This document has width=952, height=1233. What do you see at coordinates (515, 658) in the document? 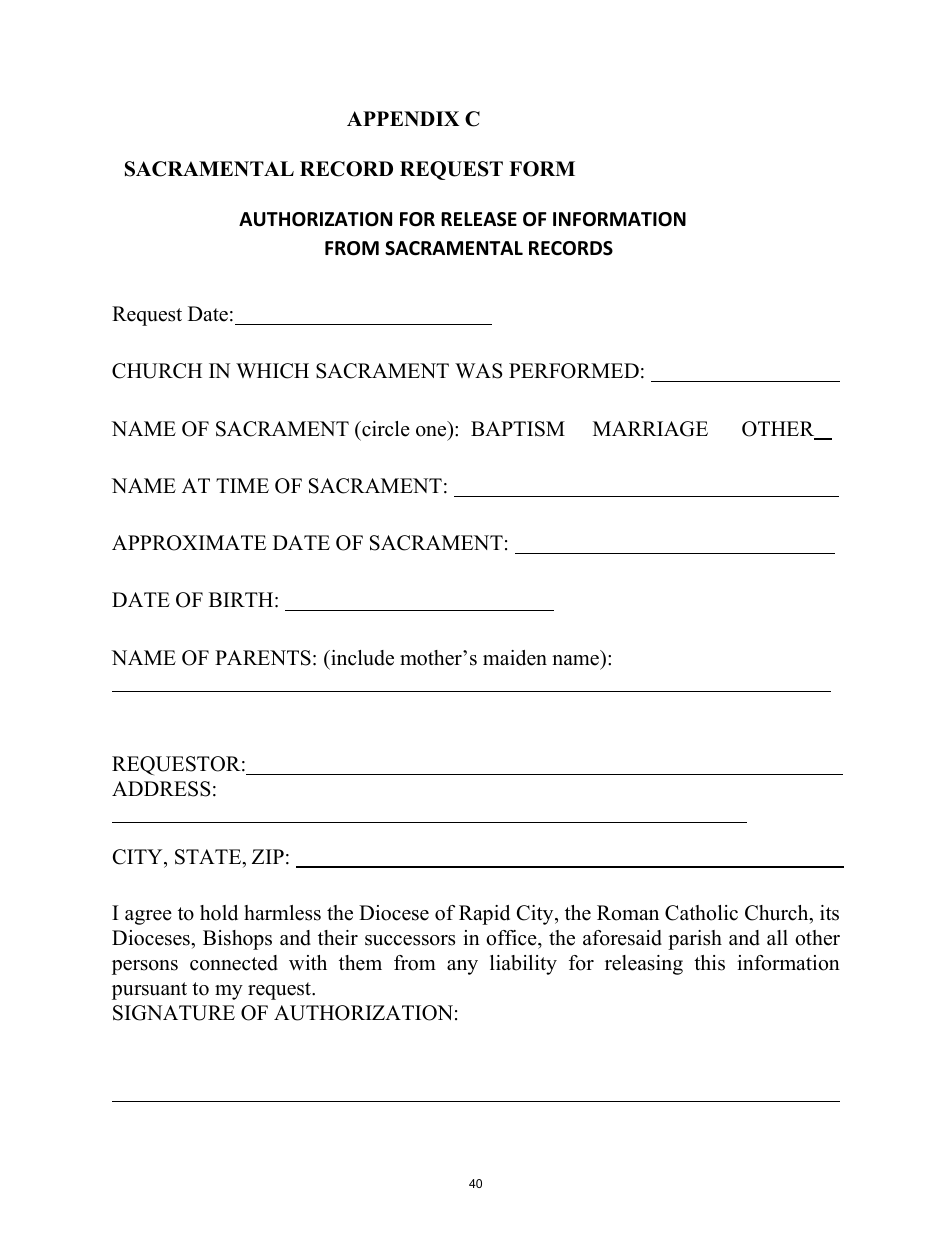
I see `maiden` at bounding box center [515, 658].
